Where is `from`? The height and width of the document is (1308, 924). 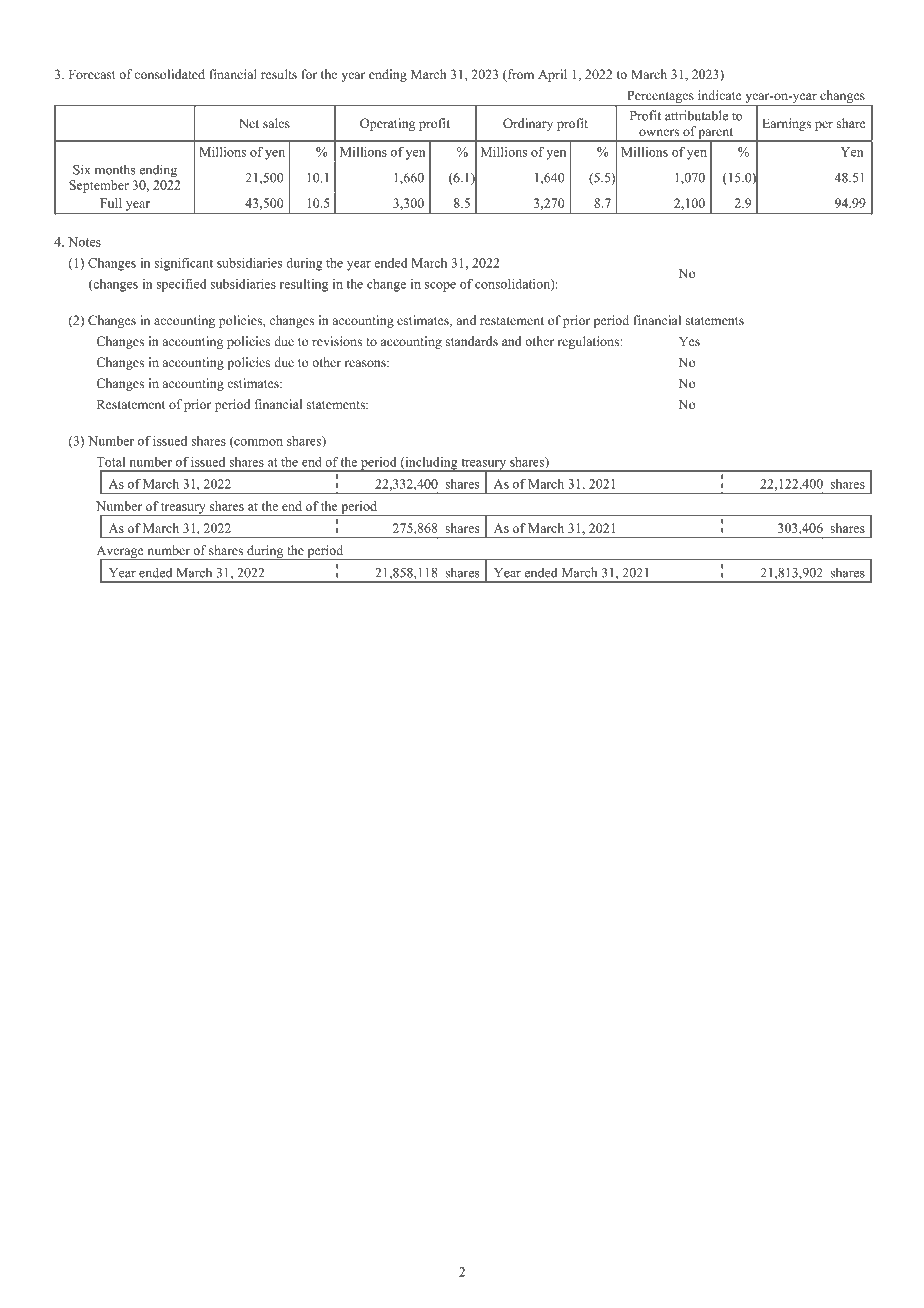
from is located at coordinates (519, 75).
